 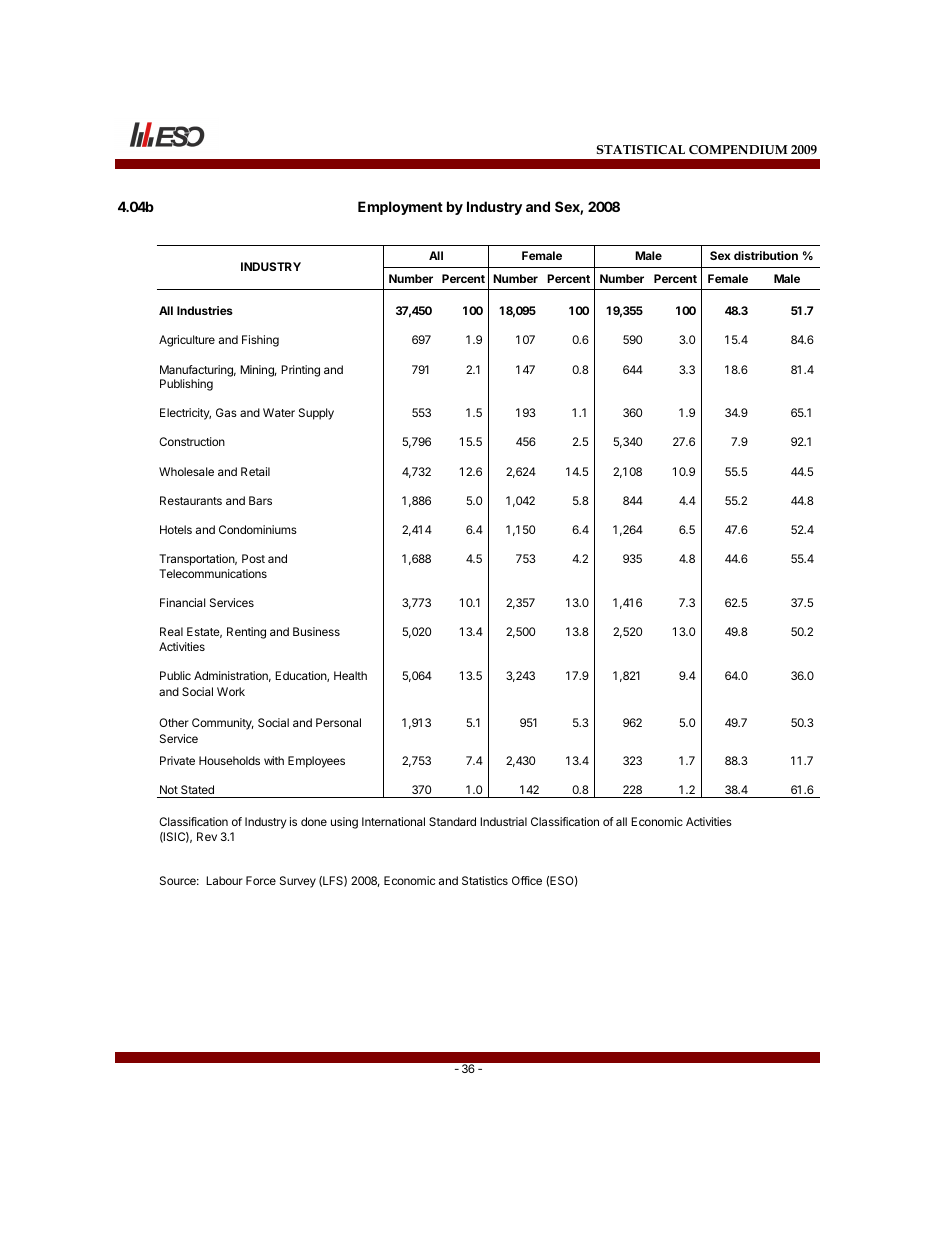 I want to click on COMPENDIUM, so click(x=738, y=149).
